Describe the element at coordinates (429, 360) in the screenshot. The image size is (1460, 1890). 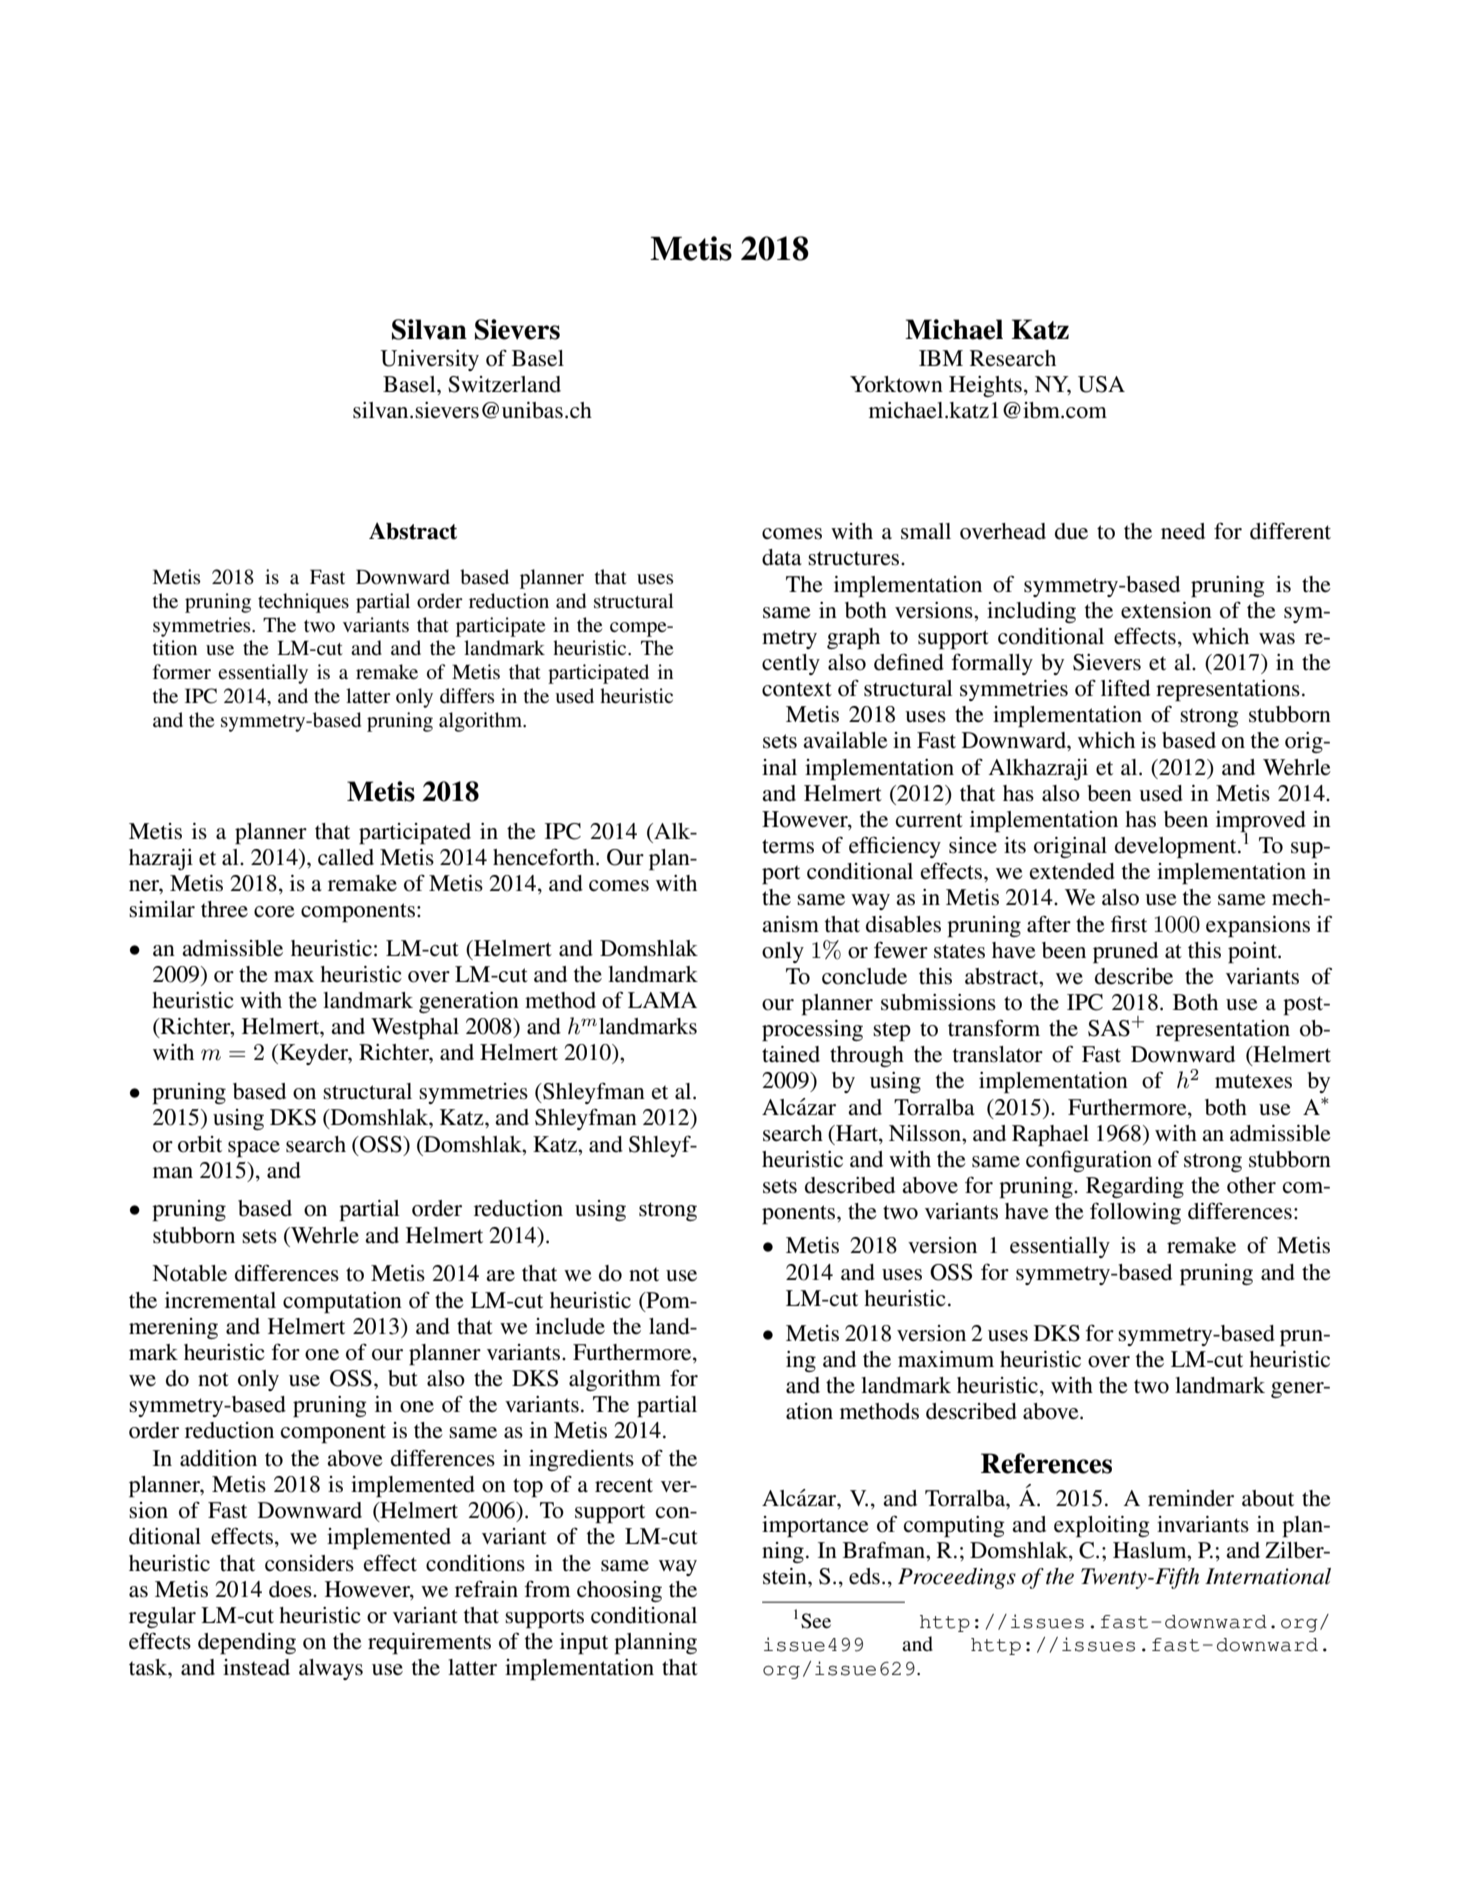
I see `University` at that location.
